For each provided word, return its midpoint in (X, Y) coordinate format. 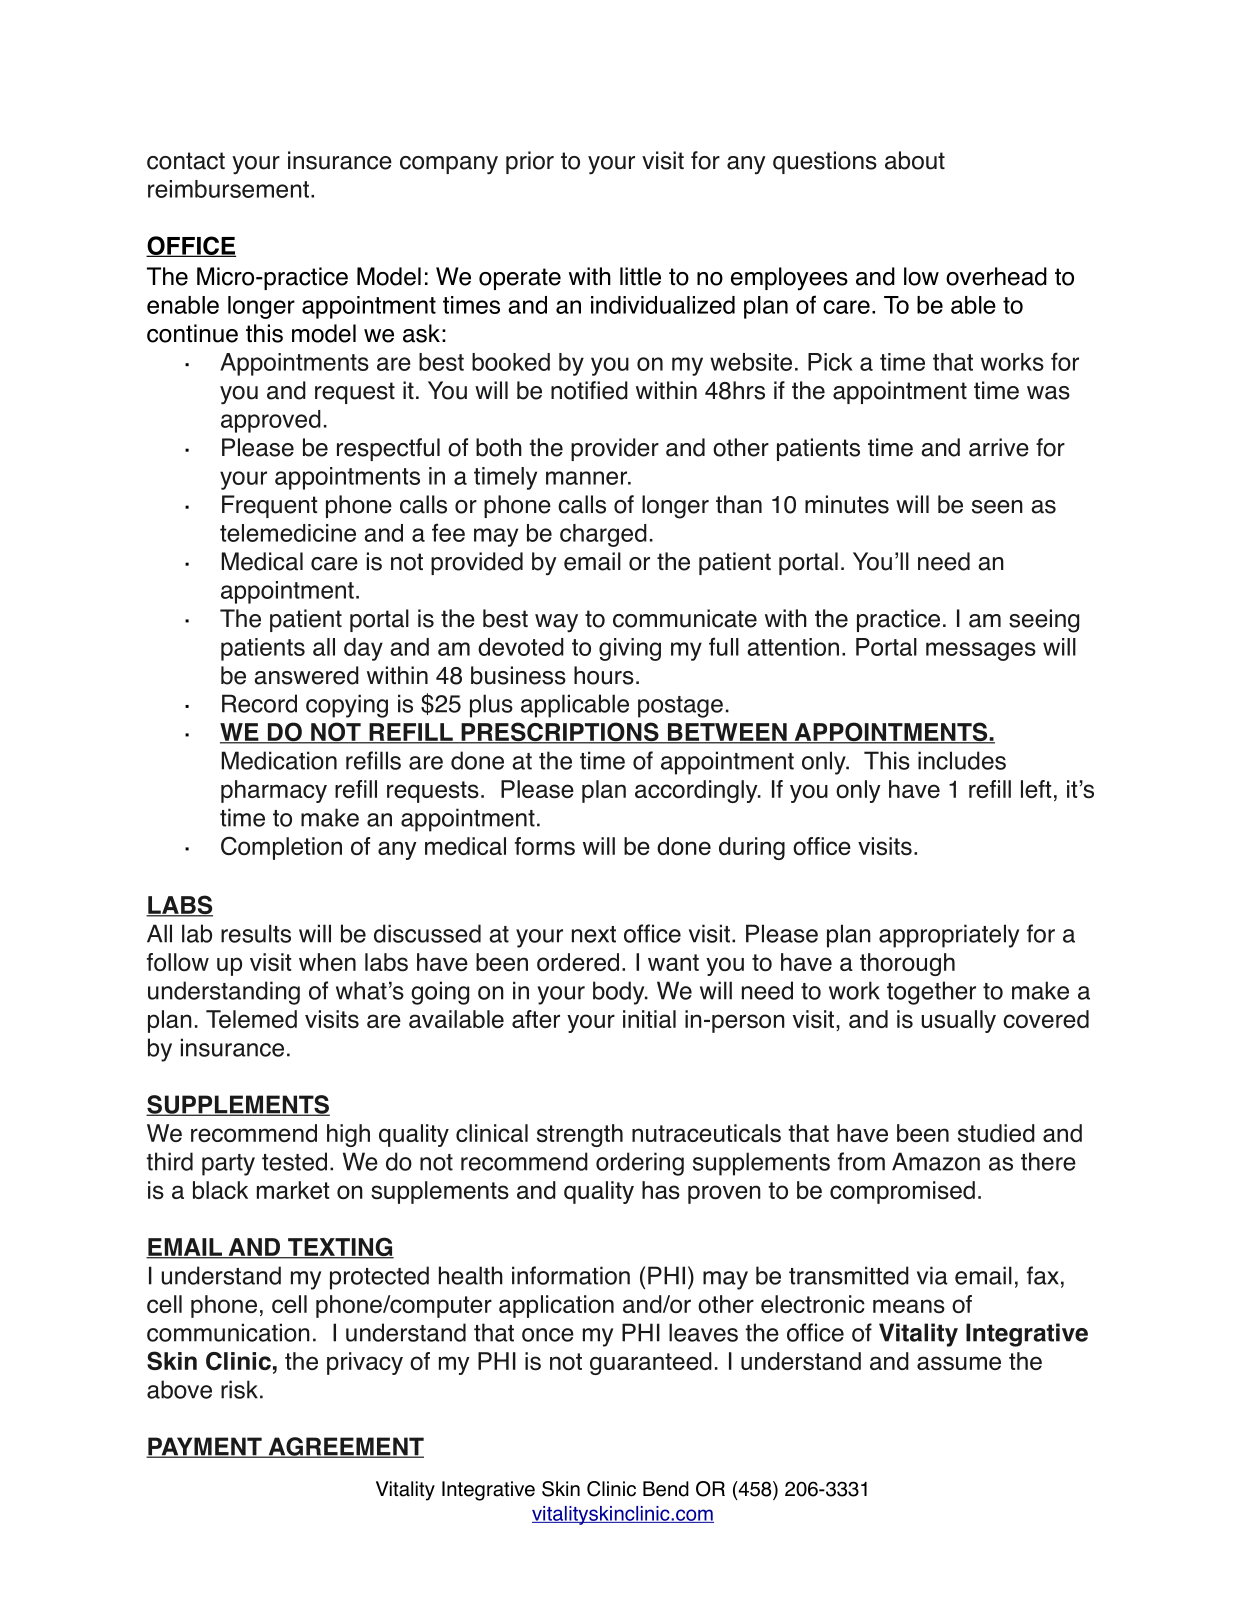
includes (962, 760)
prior (530, 162)
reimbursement (228, 189)
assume (959, 1363)
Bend (666, 1489)
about (915, 160)
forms (545, 846)
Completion (281, 848)
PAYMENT (205, 1447)
